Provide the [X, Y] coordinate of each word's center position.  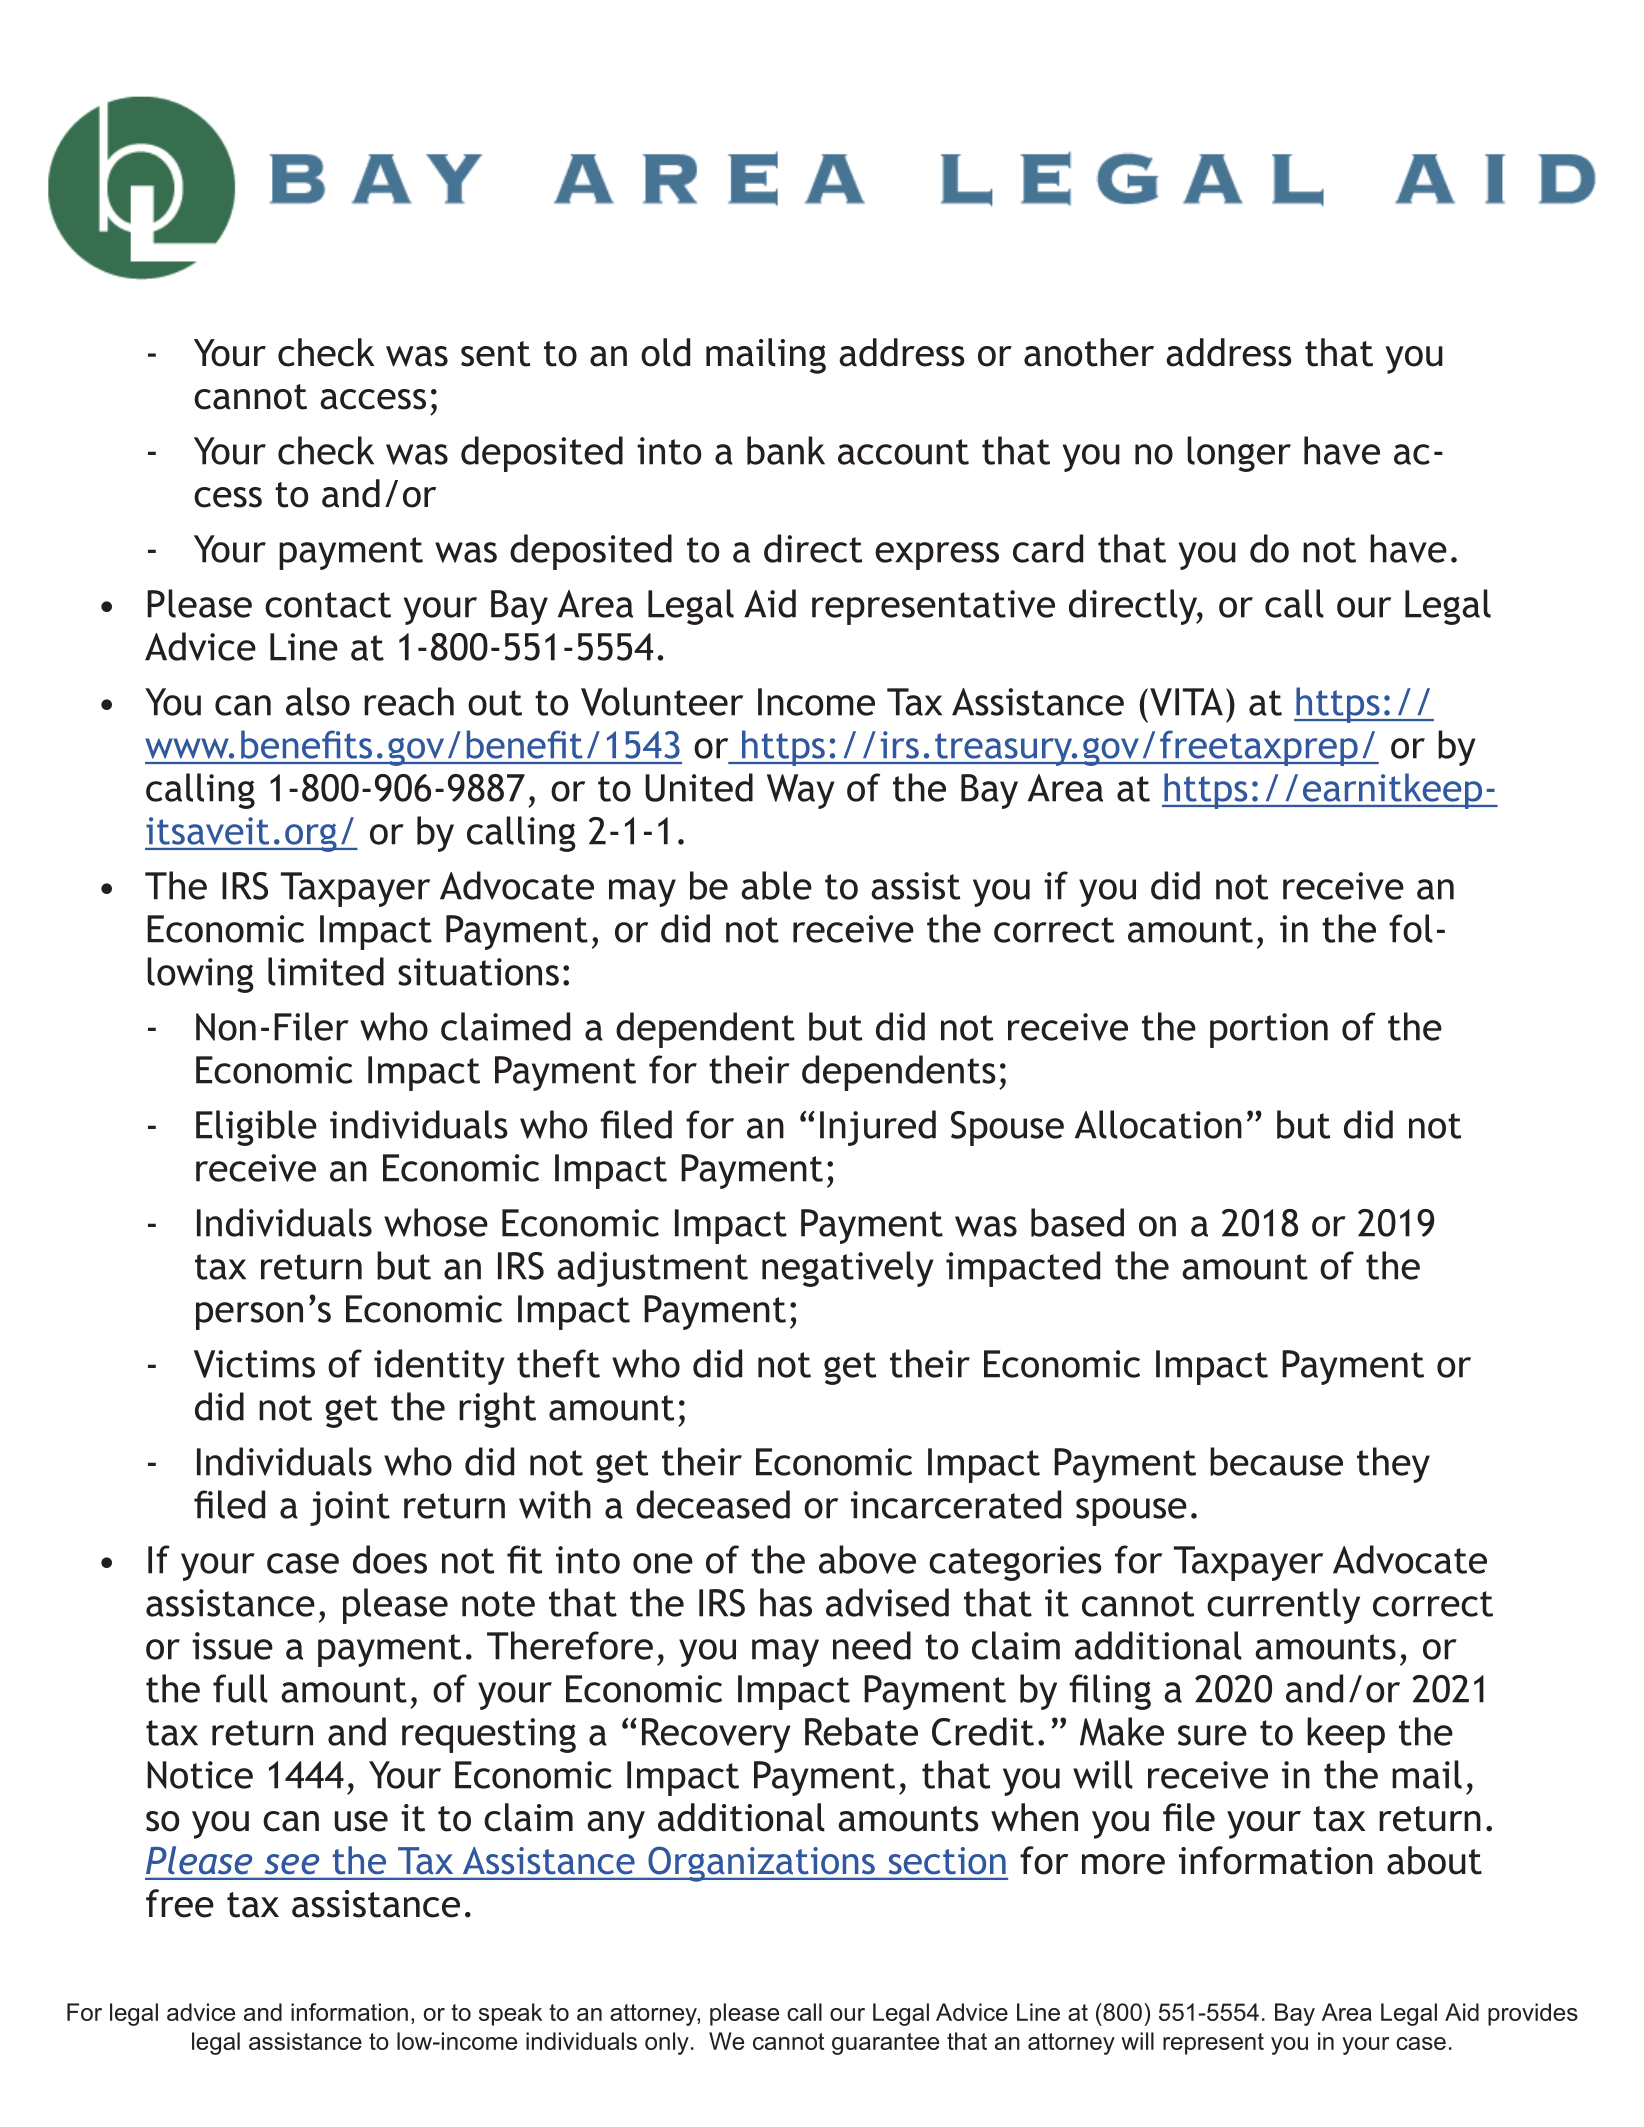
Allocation [1158, 1124]
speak [510, 2014]
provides [1533, 2014]
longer [1239, 454]
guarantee [885, 2044]
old [665, 352]
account [903, 452]
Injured [878, 1128]
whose [436, 1222]
